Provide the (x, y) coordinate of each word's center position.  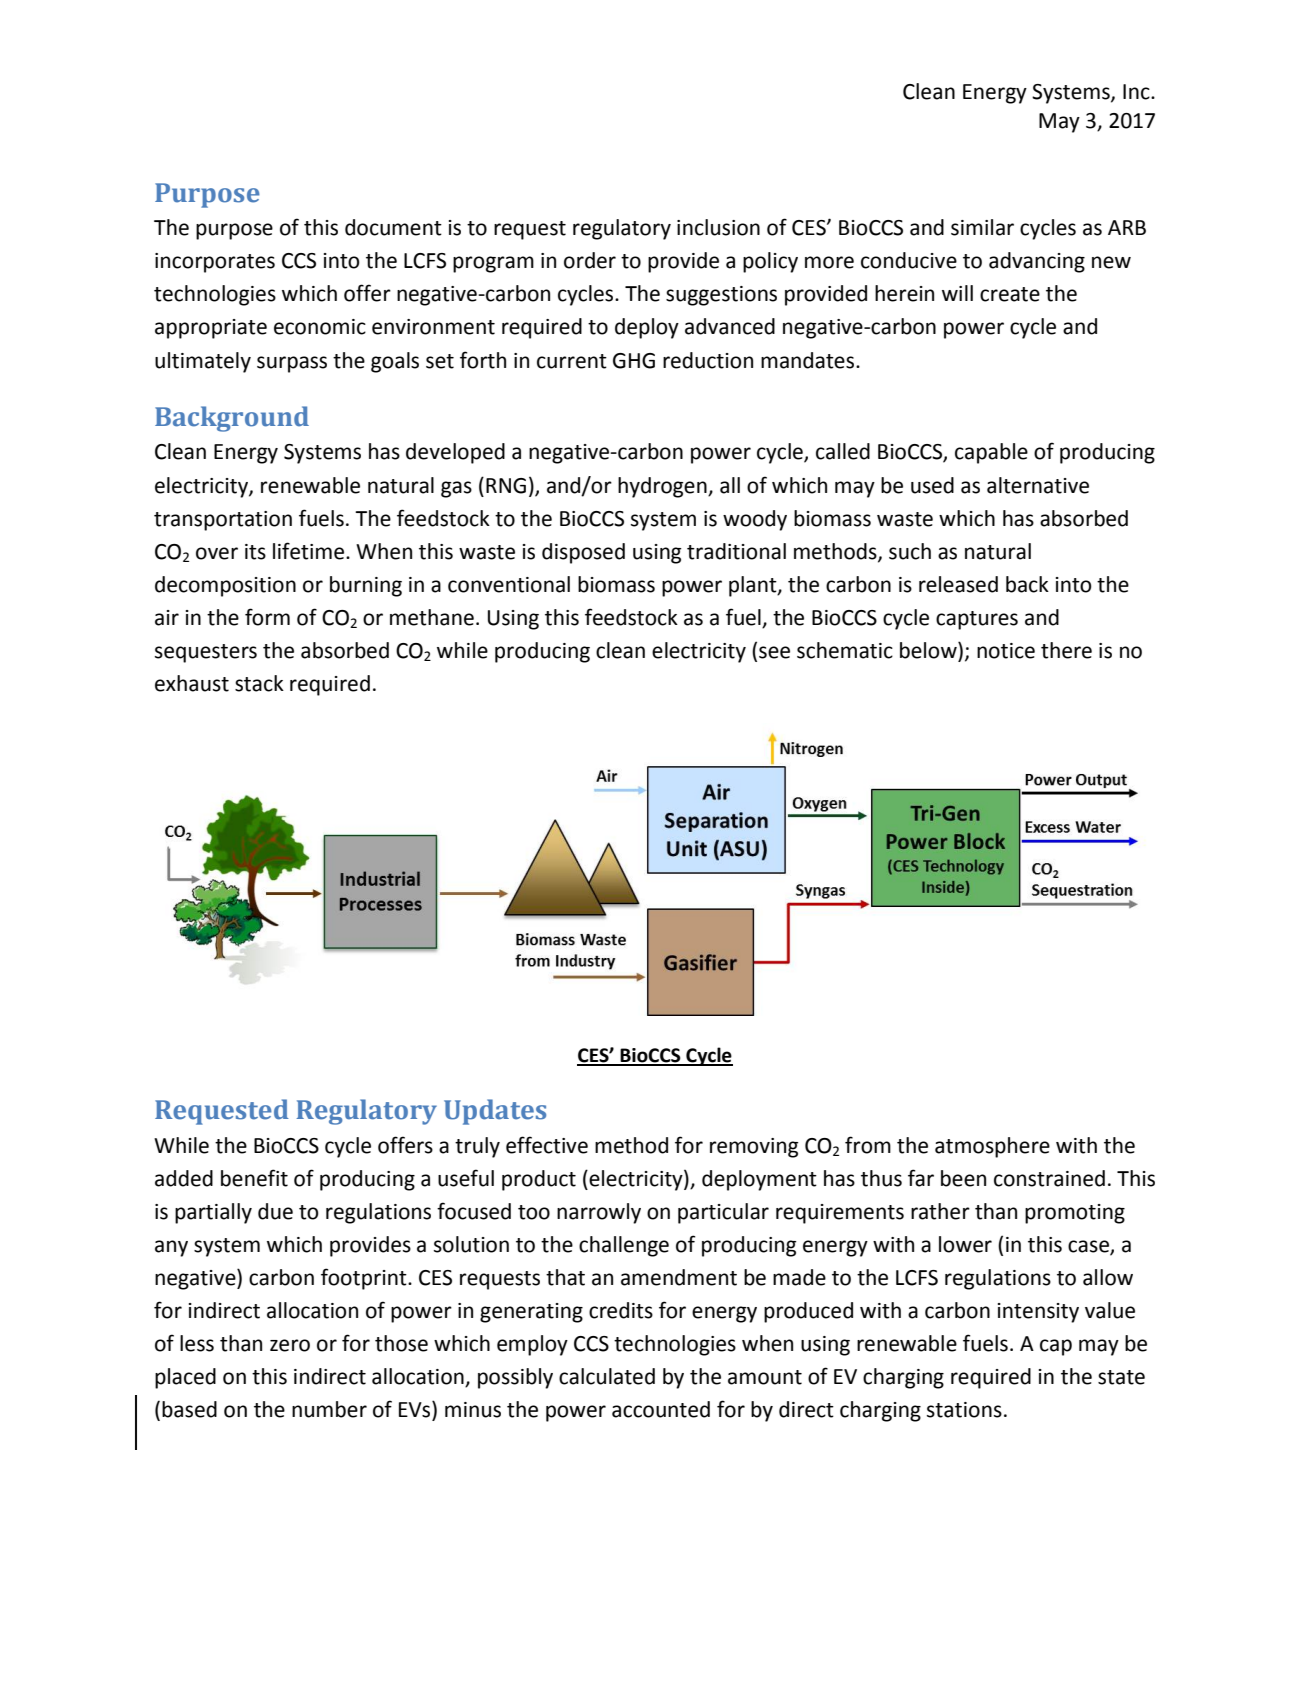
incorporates (215, 263)
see (774, 652)
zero (290, 1345)
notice (1006, 651)
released (958, 584)
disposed (583, 553)
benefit (254, 1178)
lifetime (308, 551)
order (590, 260)
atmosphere (992, 1147)
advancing (1037, 262)
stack (259, 683)
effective (547, 1145)
